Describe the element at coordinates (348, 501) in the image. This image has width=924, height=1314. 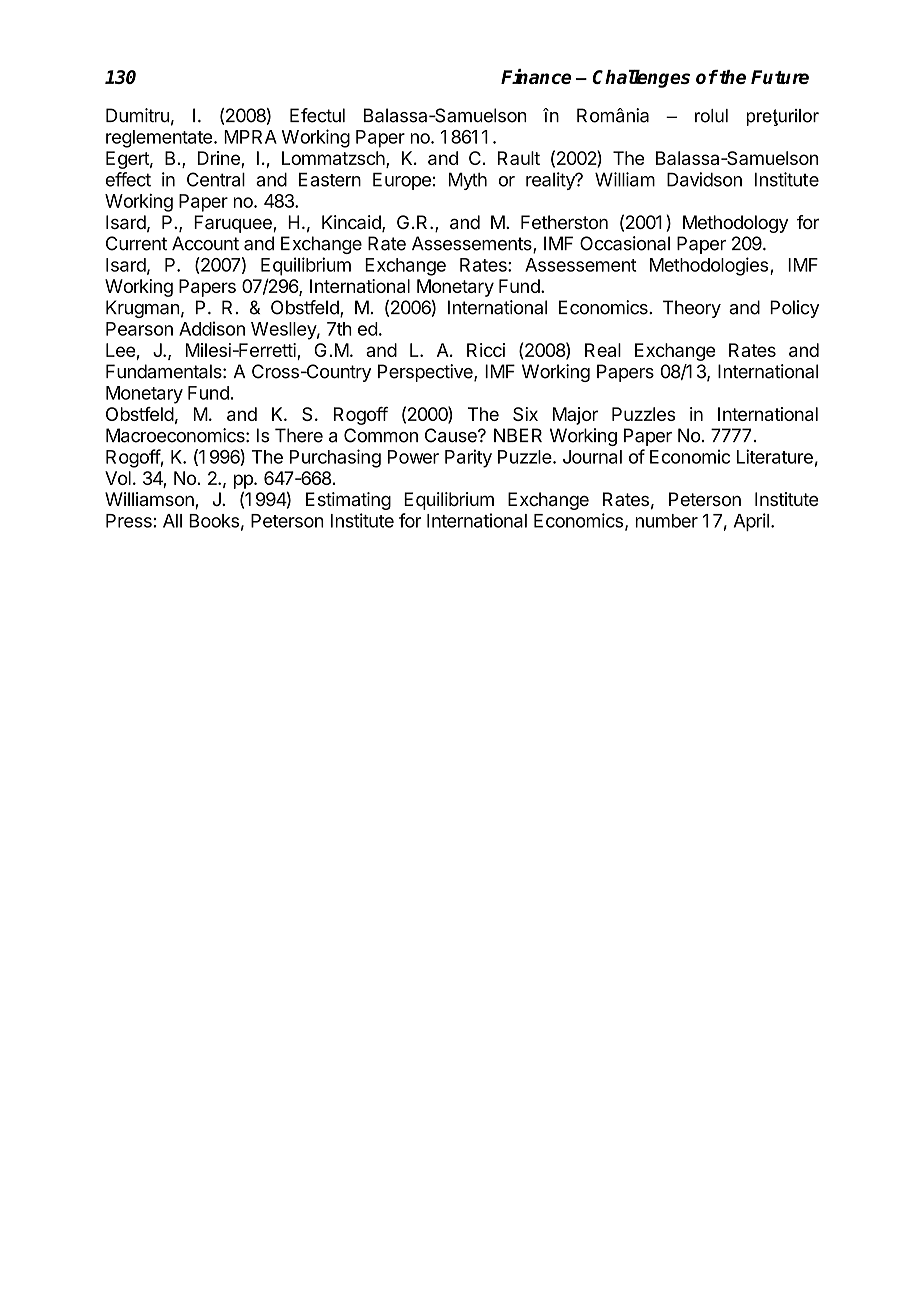
I see `Estimating` at that location.
